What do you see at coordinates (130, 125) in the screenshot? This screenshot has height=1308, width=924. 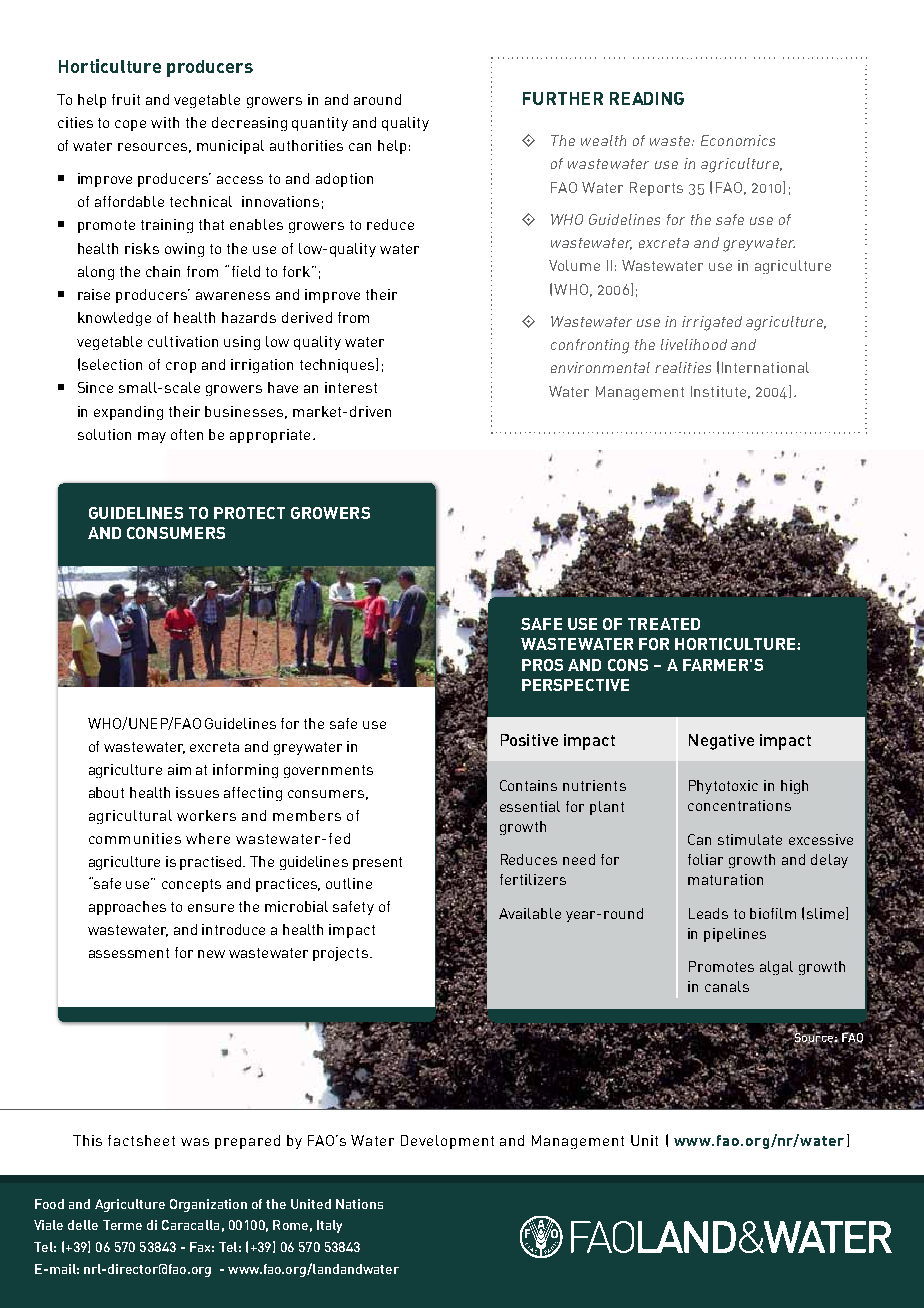 I see `cope` at bounding box center [130, 125].
